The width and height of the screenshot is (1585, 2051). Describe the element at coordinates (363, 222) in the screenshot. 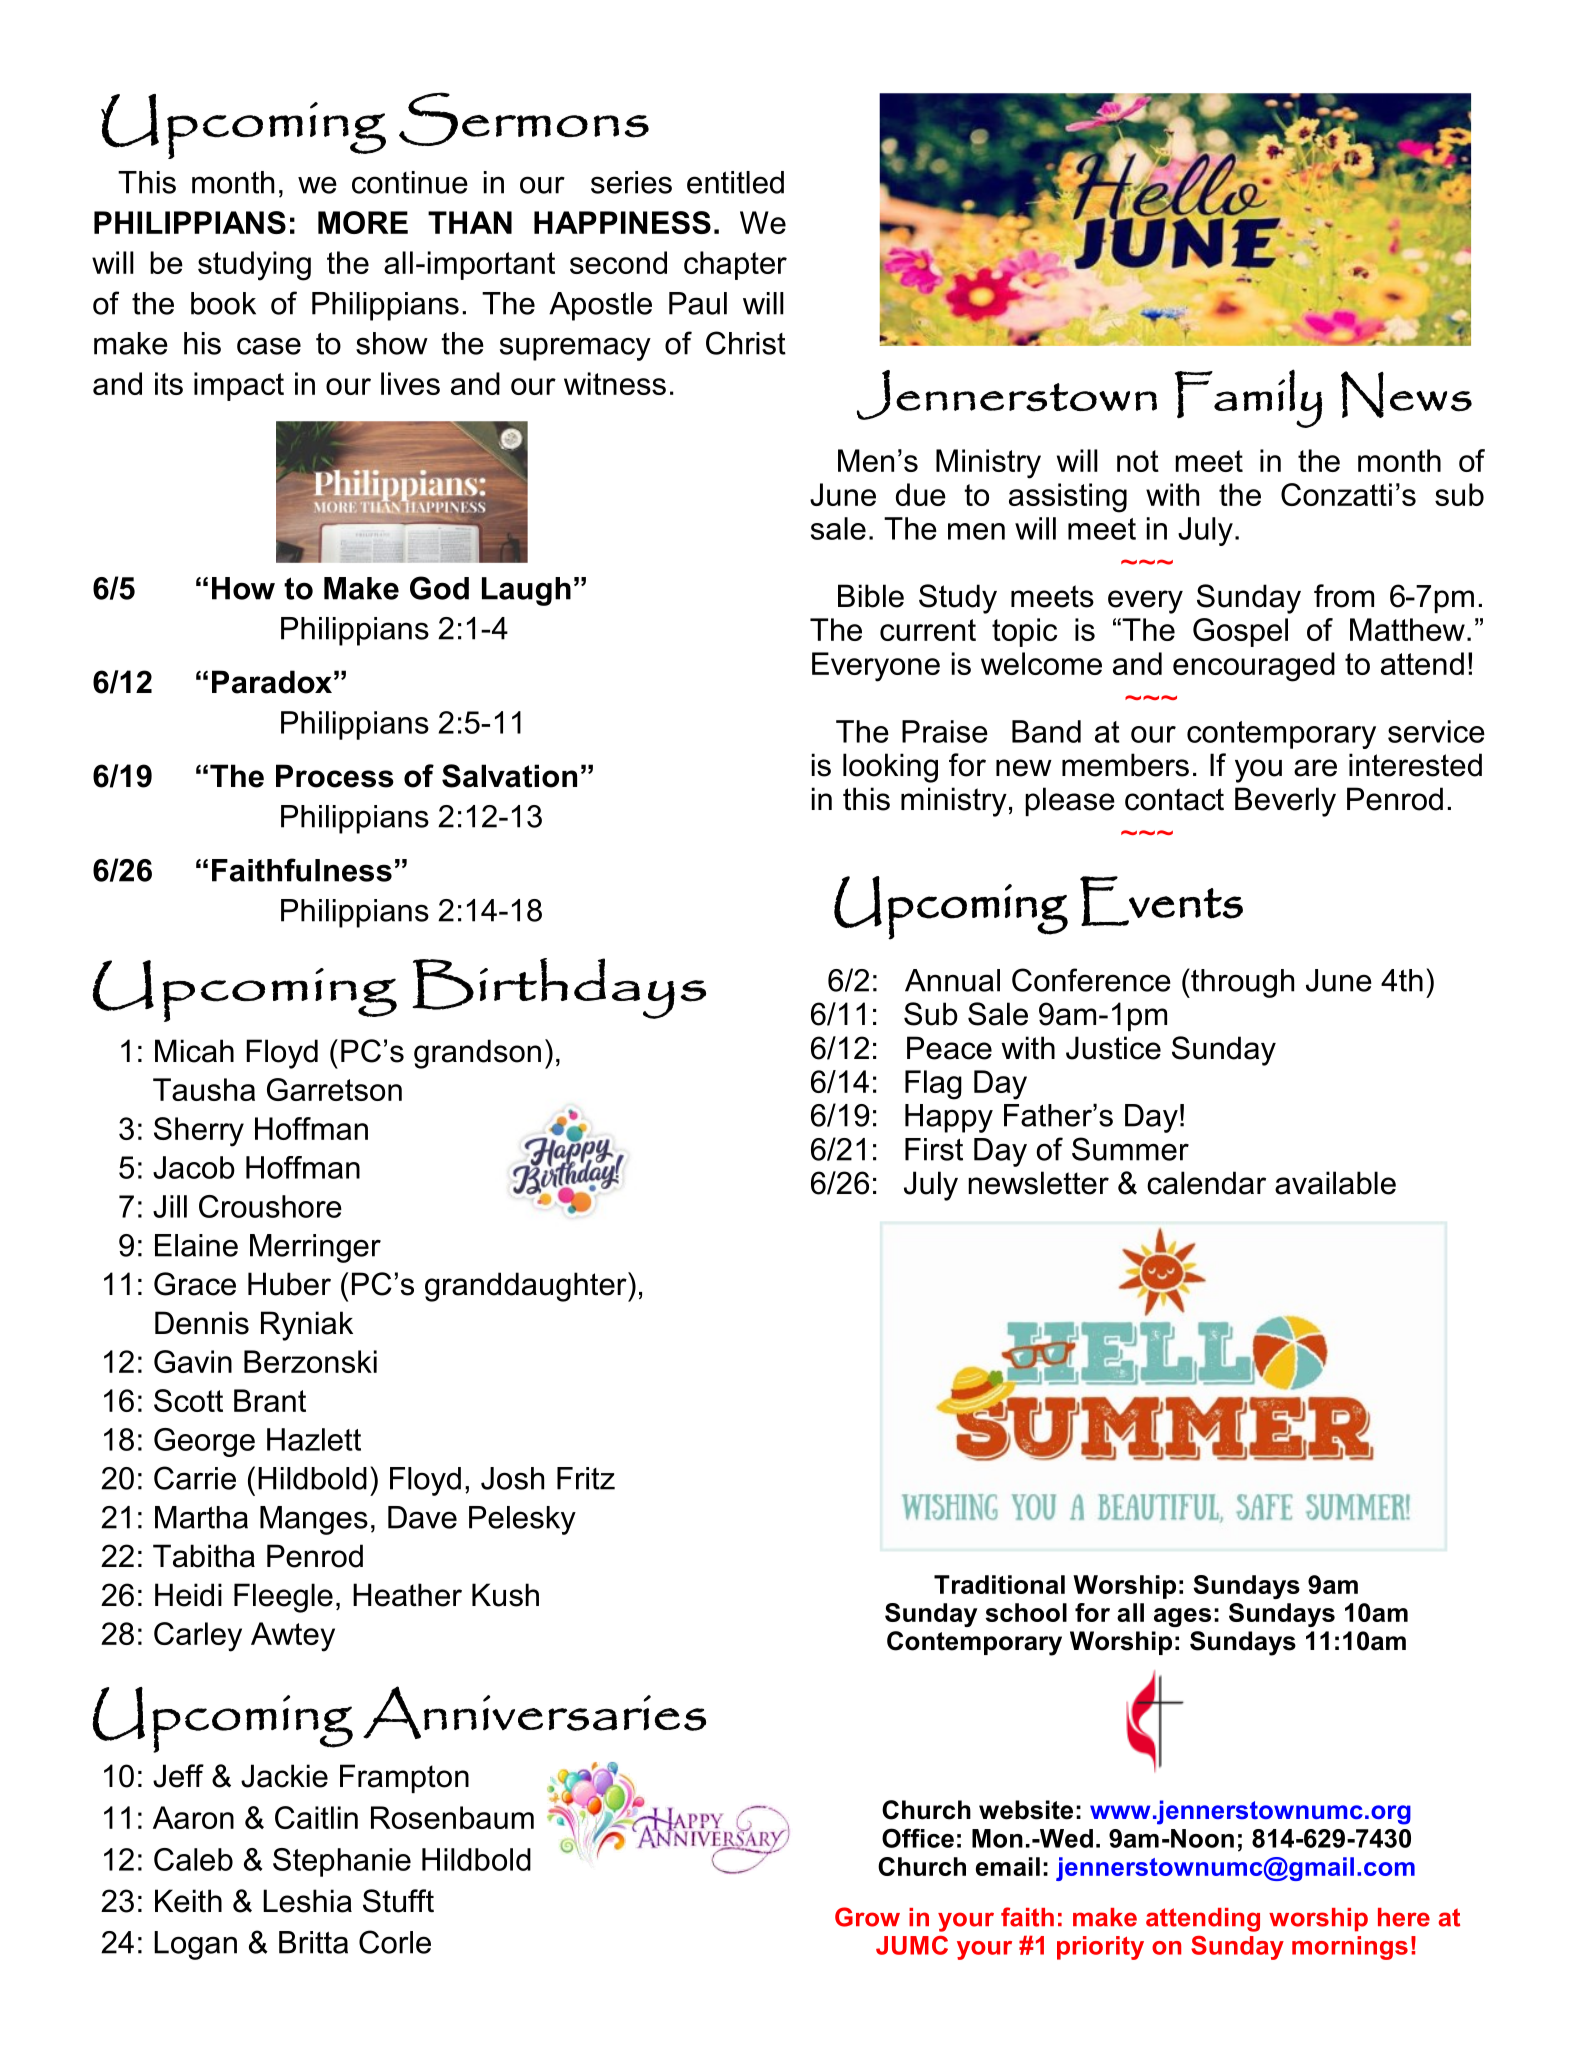

I see `MORE` at that location.
